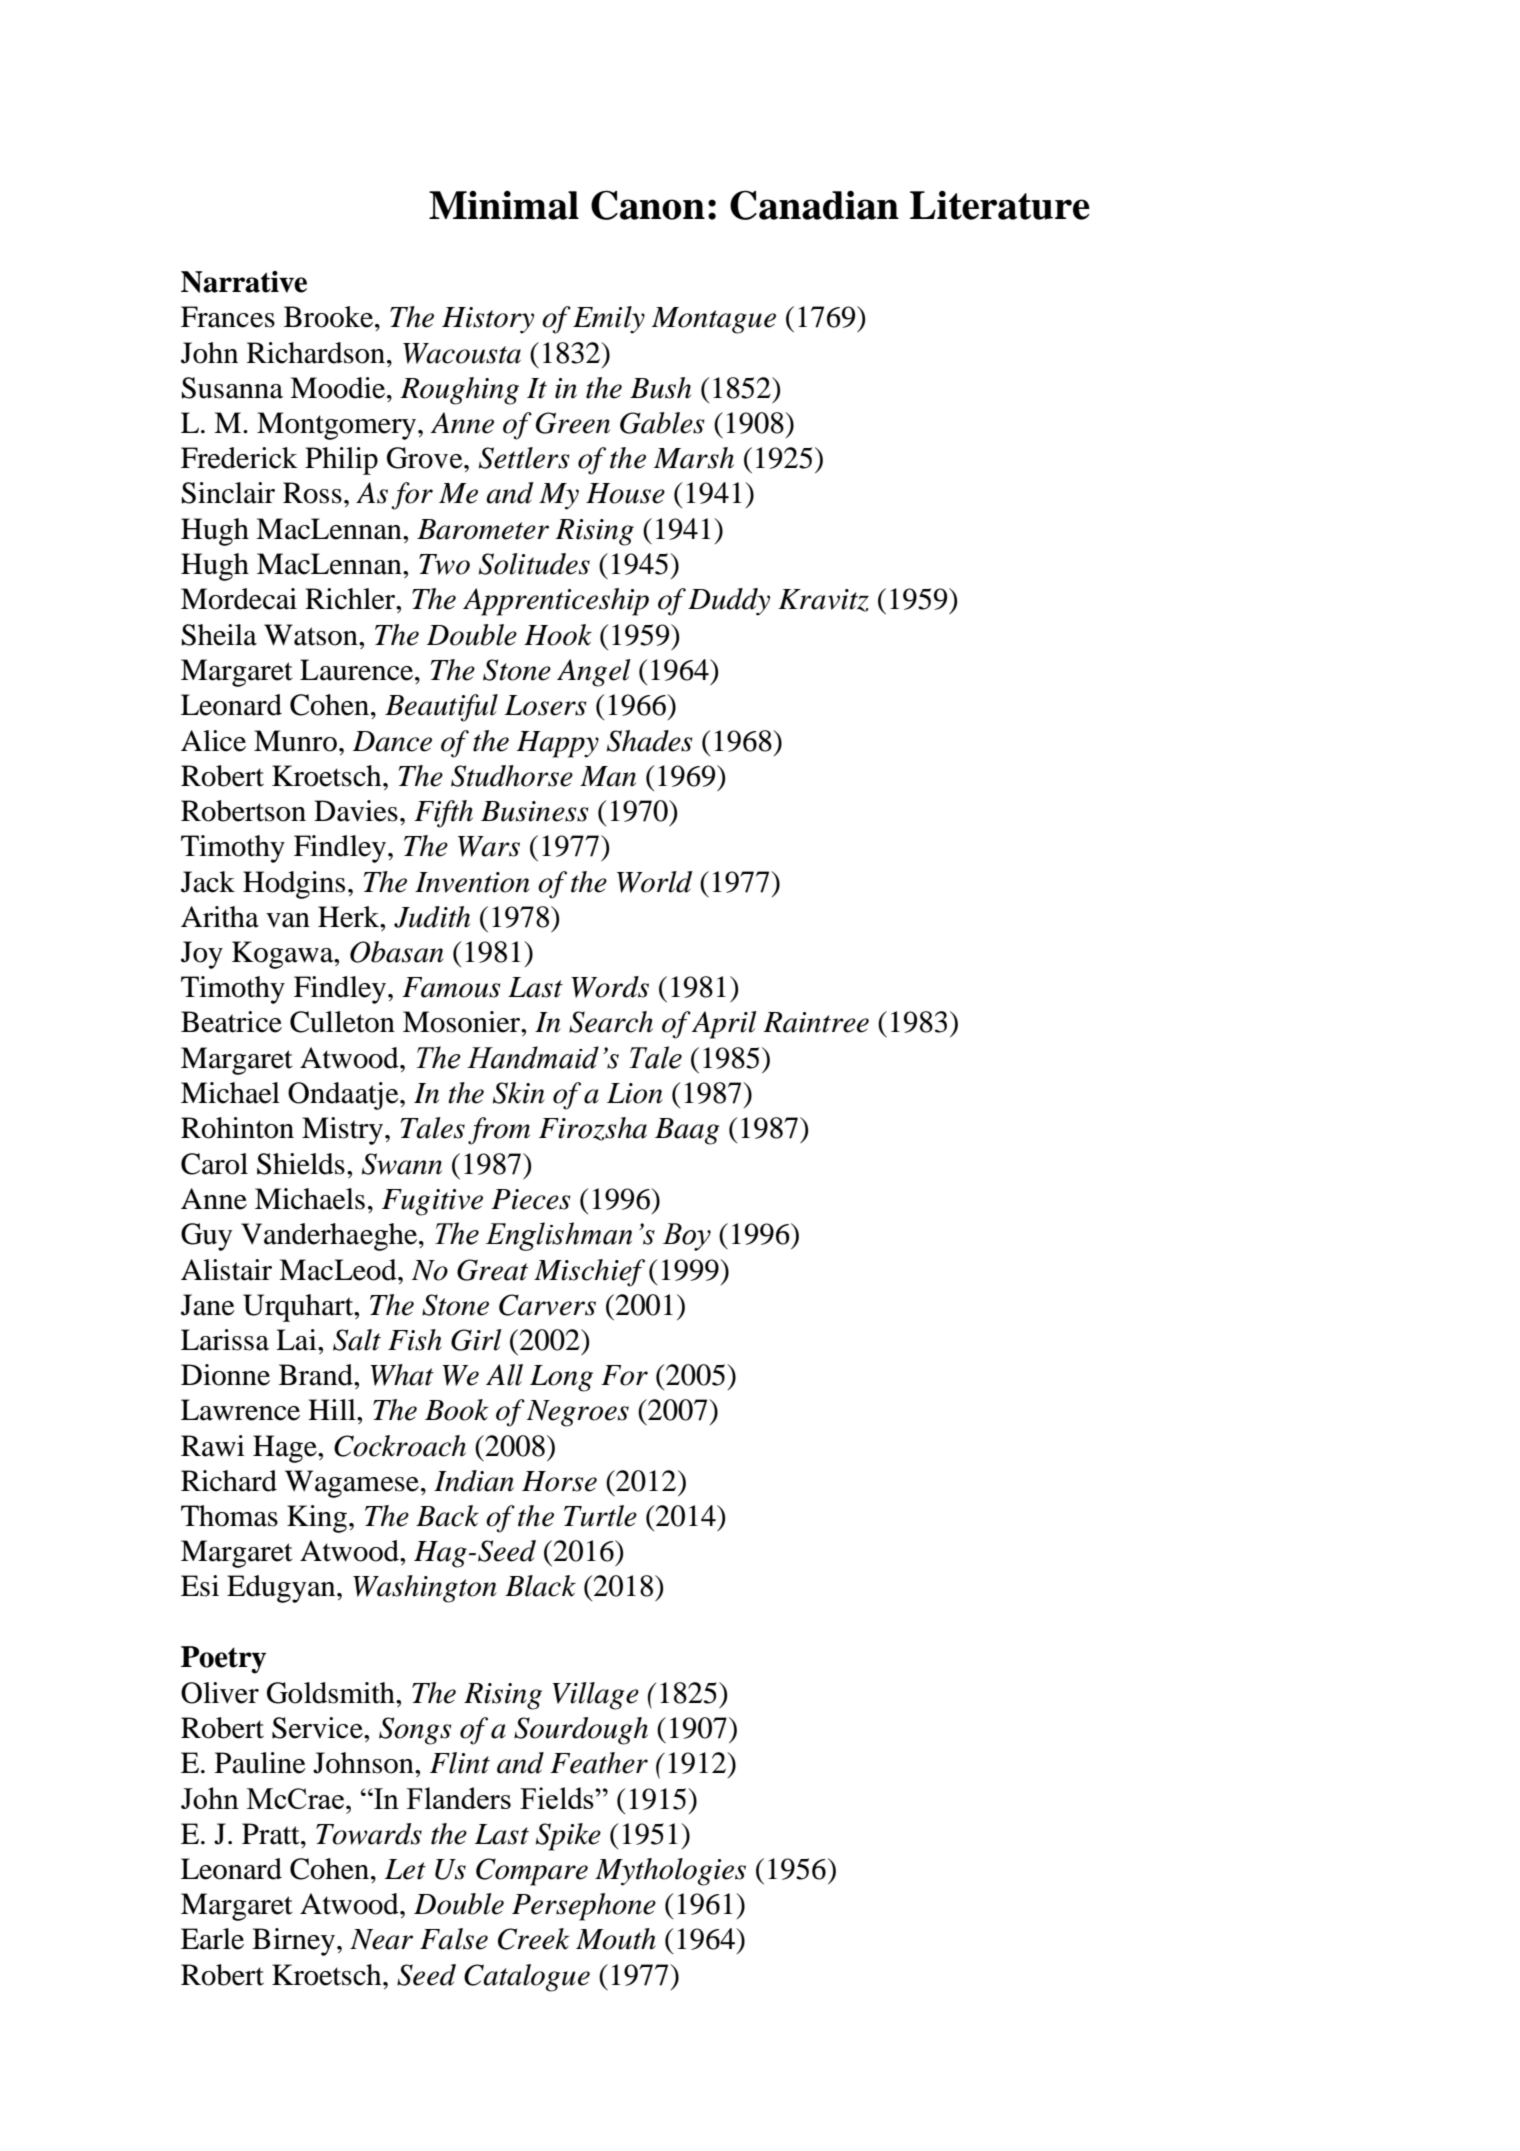 This screenshot has height=2151, width=1520. Describe the element at coordinates (814, 205) in the screenshot. I see `Canadian` at that location.
